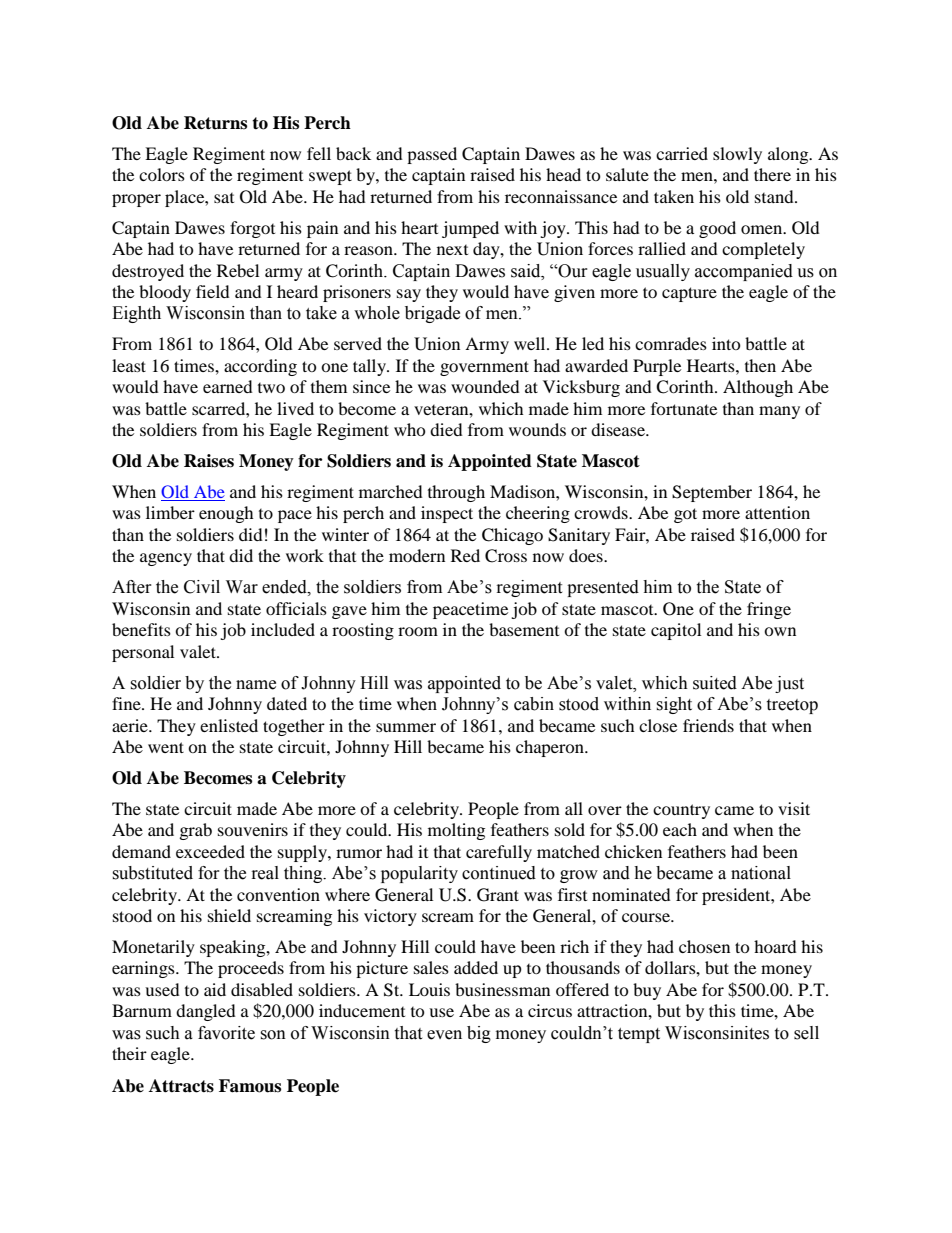 Image resolution: width=952 pixels, height=1233 pixels. Describe the element at coordinates (226, 1033) in the page. I see `favorite` at that location.
